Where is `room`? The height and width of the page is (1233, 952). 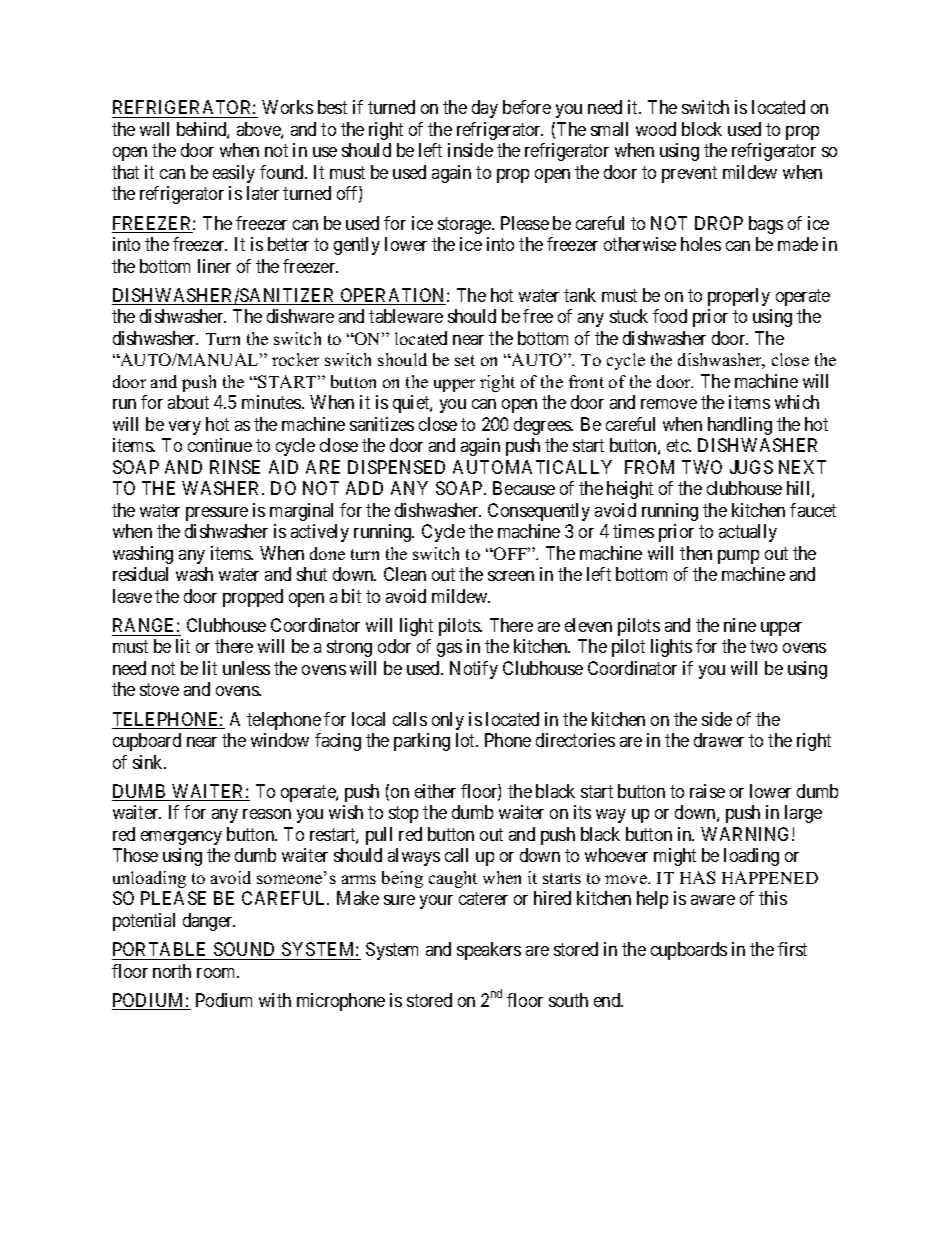 room is located at coordinates (218, 973).
